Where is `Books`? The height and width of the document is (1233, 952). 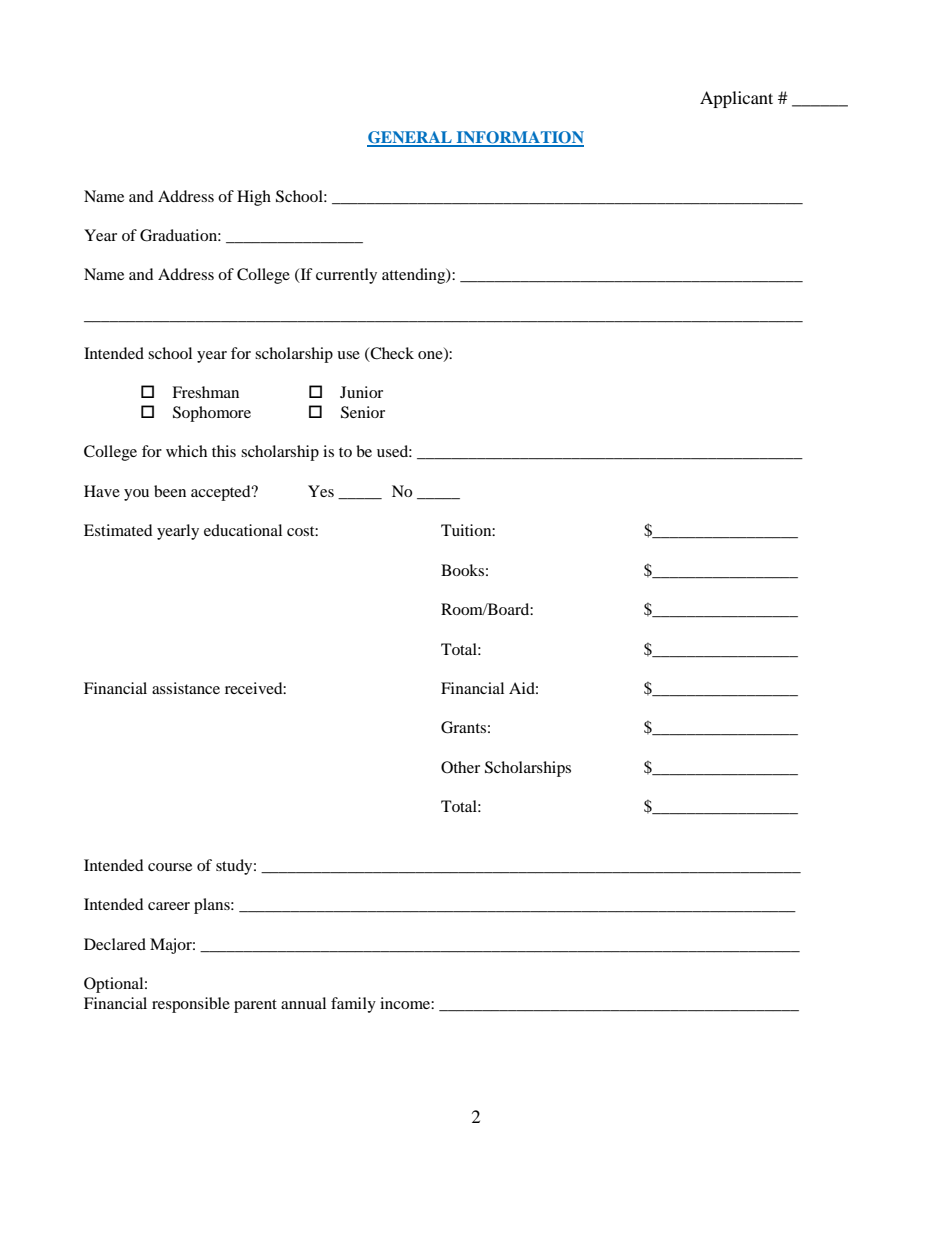
Books is located at coordinates (462, 570).
